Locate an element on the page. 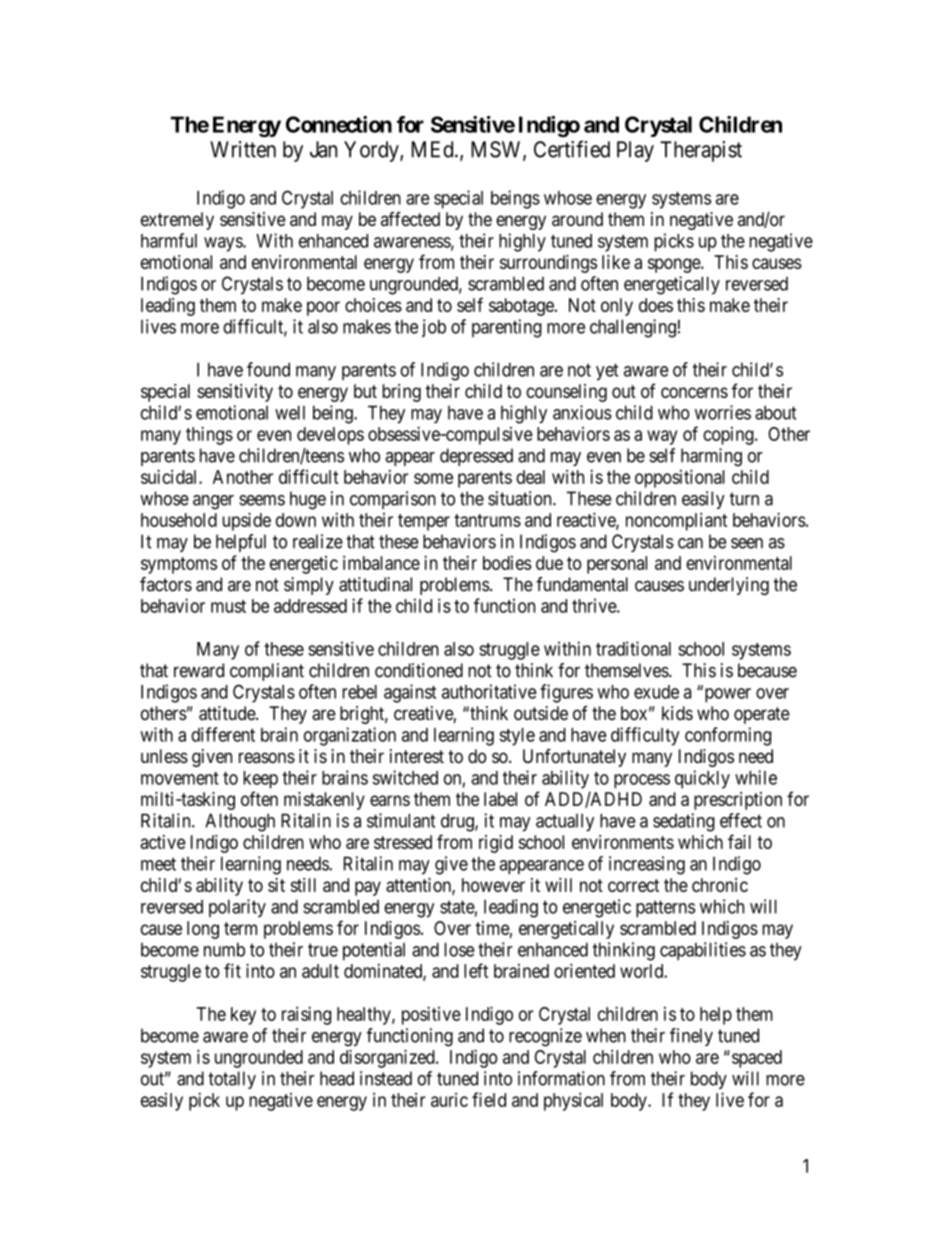 The height and width of the page is (1233, 952). totally is located at coordinates (232, 1080).
